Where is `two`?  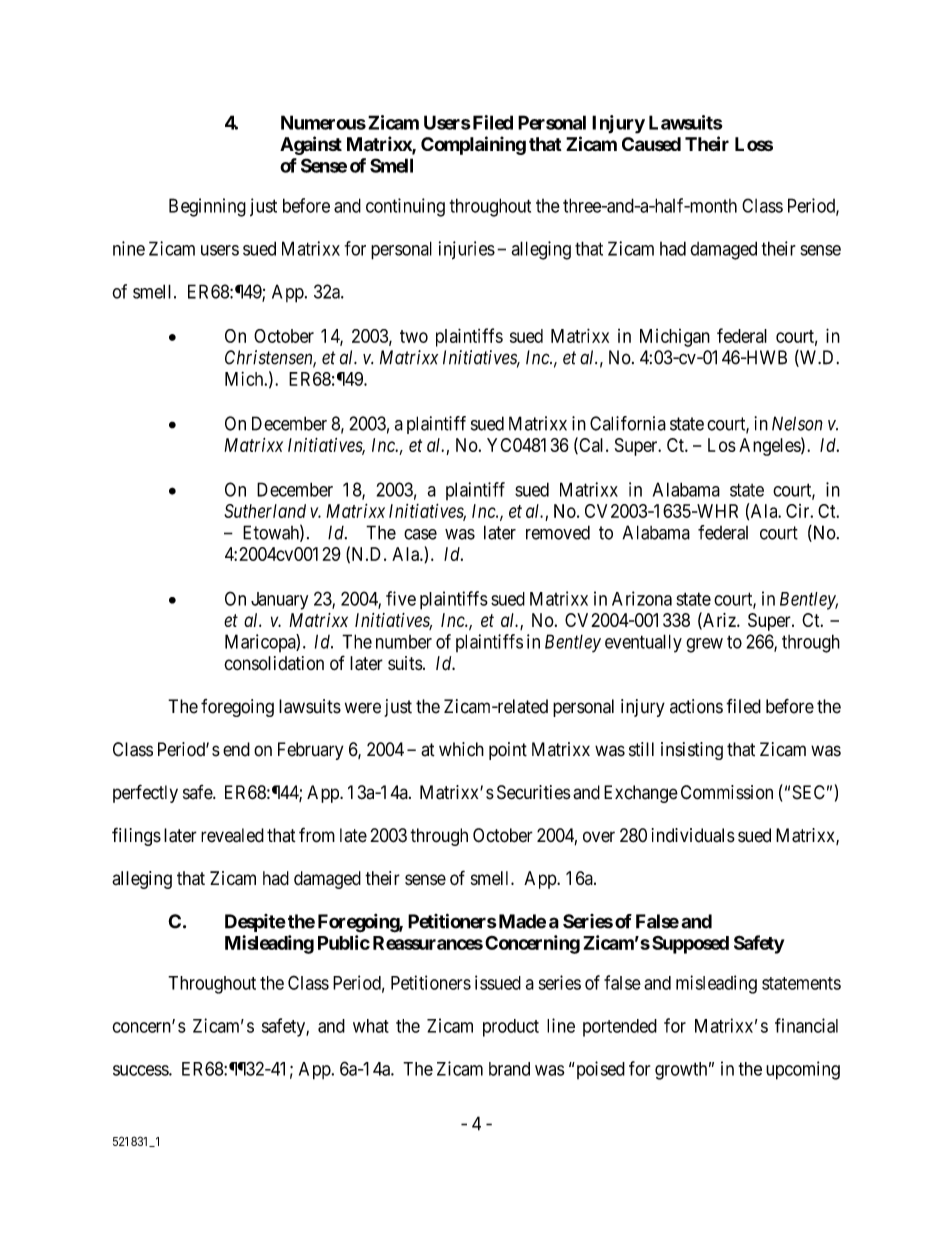 two is located at coordinates (414, 336).
